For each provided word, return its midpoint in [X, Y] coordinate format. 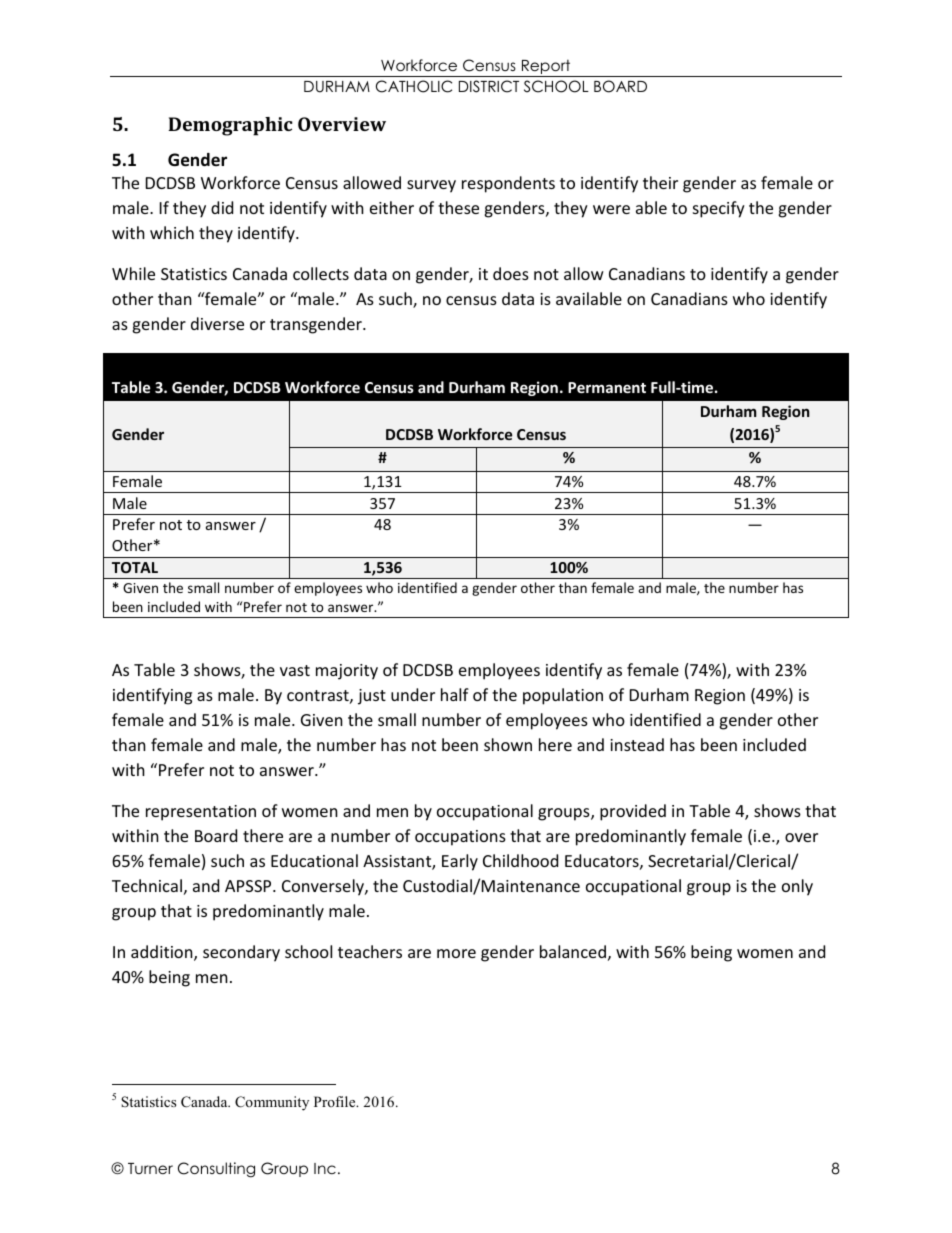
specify [719, 209]
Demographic [230, 126]
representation [201, 813]
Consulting [216, 1170]
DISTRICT [489, 86]
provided [633, 812]
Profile [336, 1101]
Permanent [607, 387]
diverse [217, 323]
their [660, 182]
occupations [460, 838]
